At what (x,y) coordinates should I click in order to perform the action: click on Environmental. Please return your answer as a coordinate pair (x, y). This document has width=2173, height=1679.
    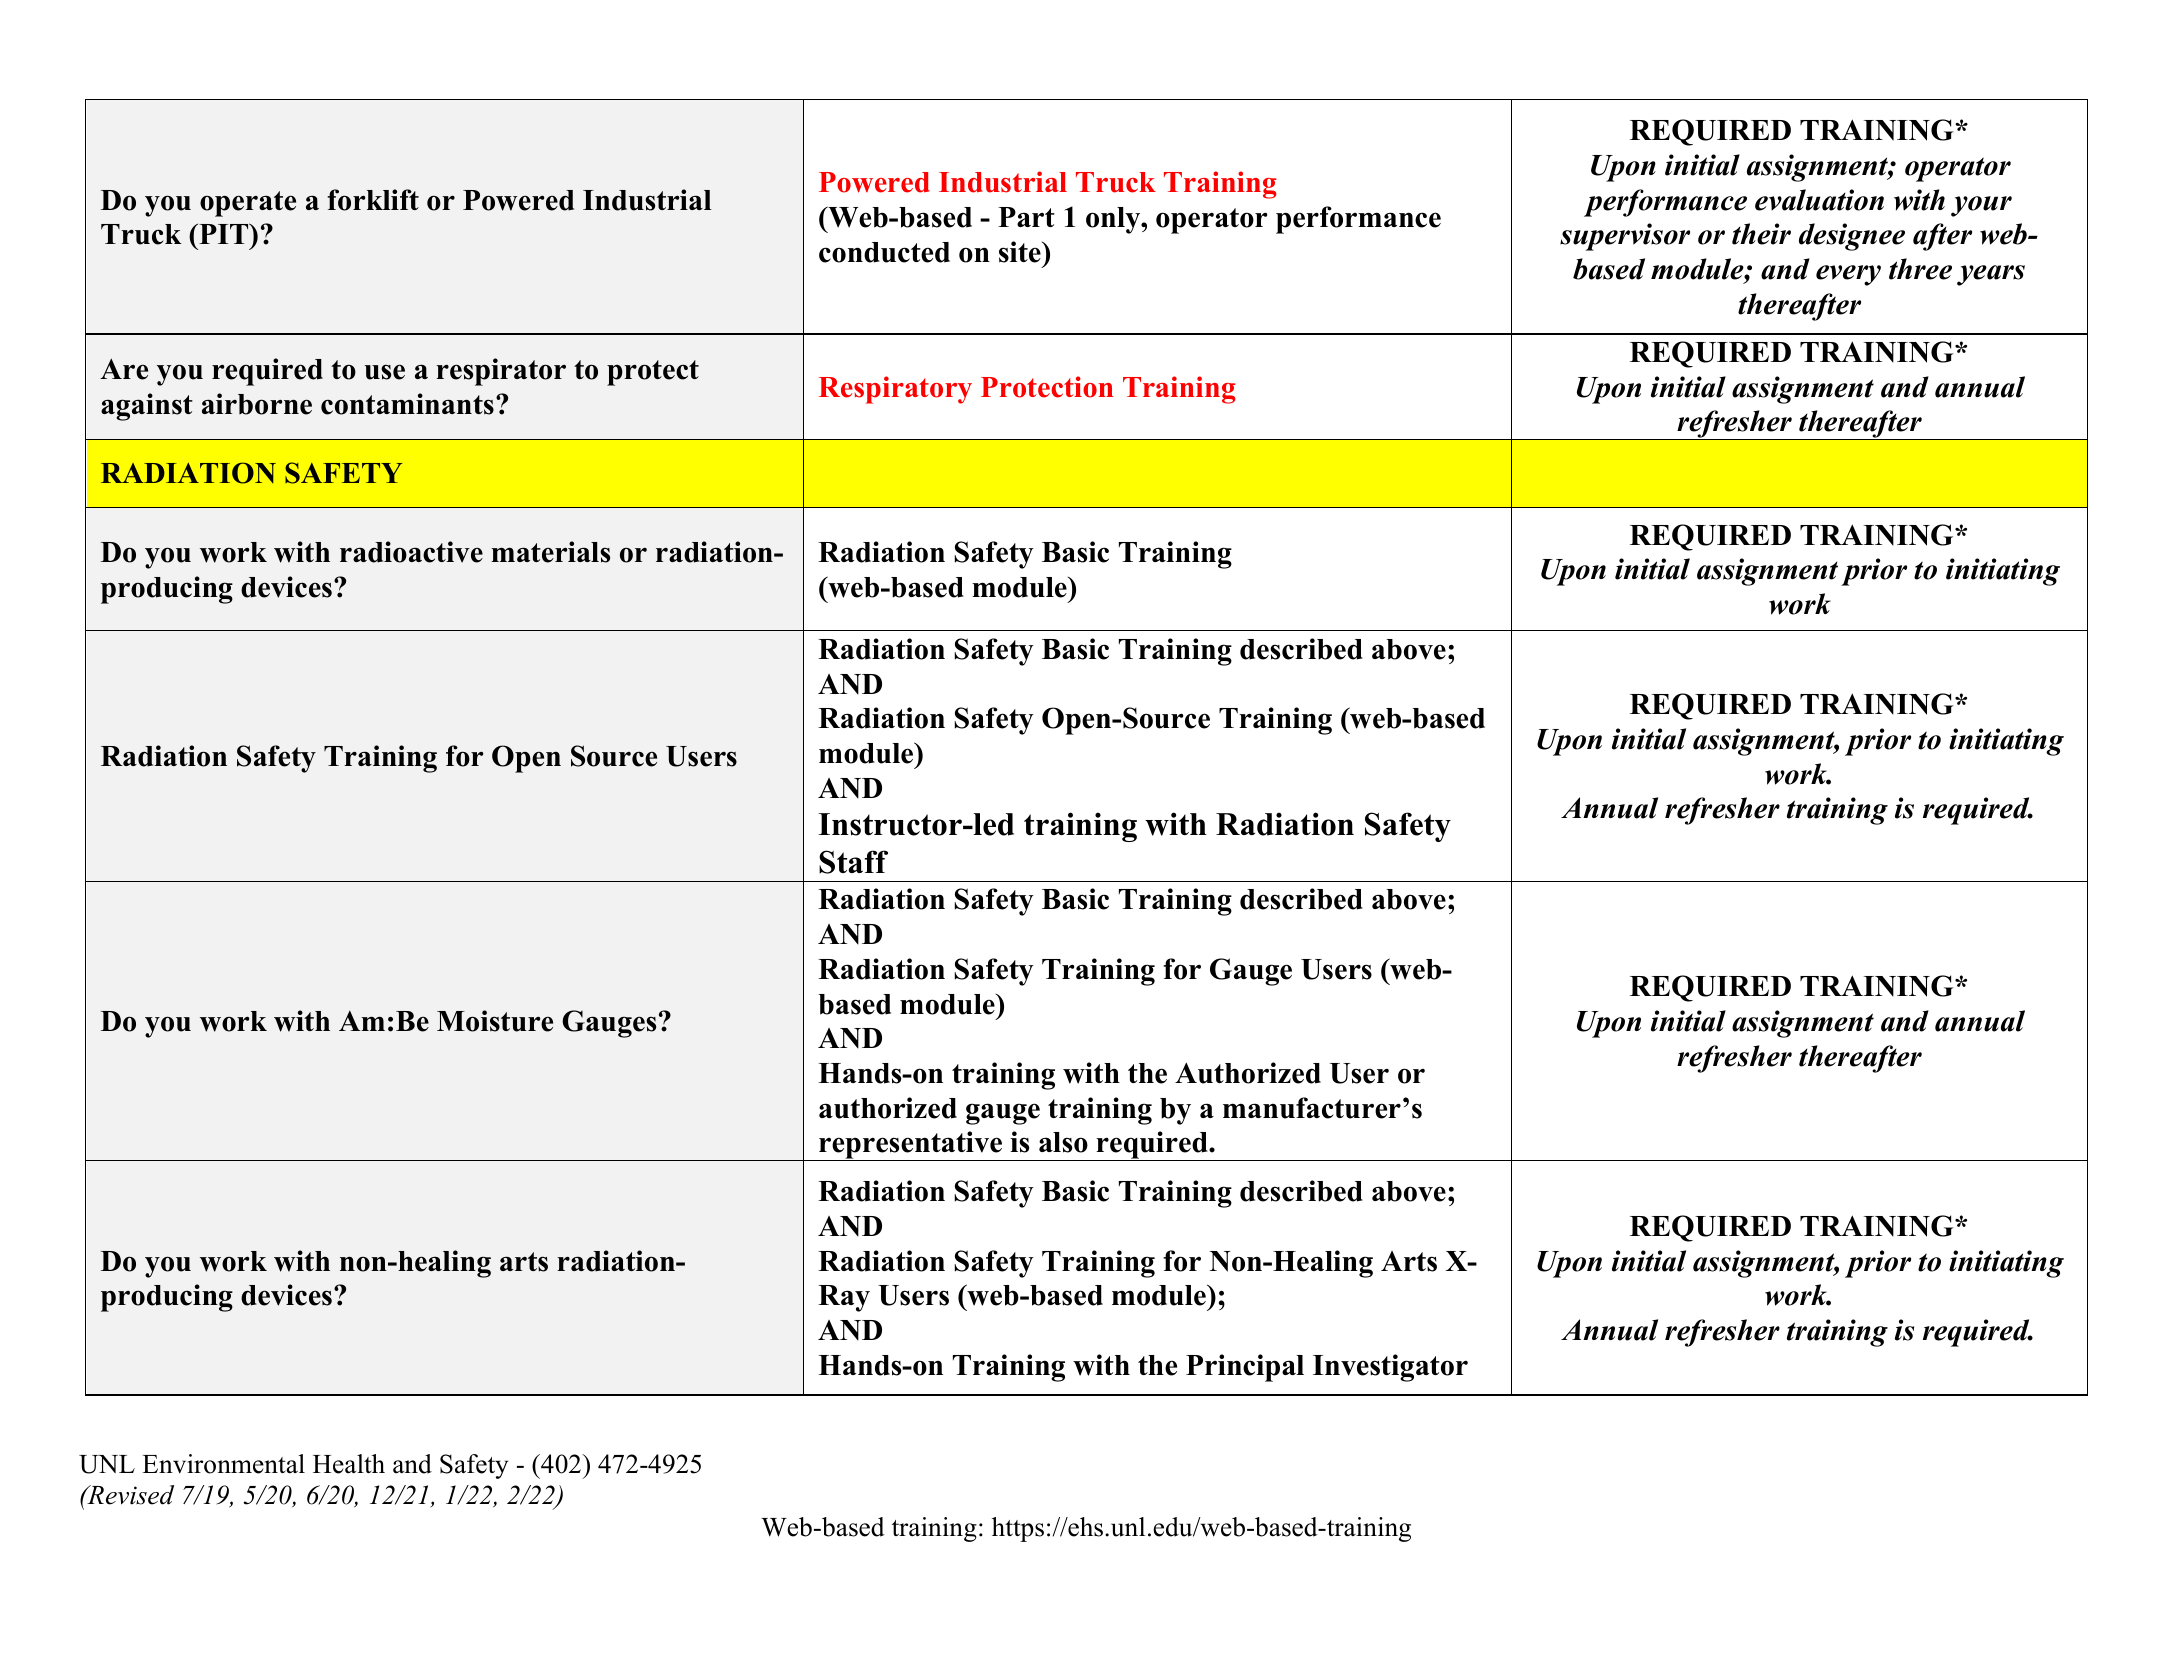
    Looking at the image, I should click on (223, 1464).
